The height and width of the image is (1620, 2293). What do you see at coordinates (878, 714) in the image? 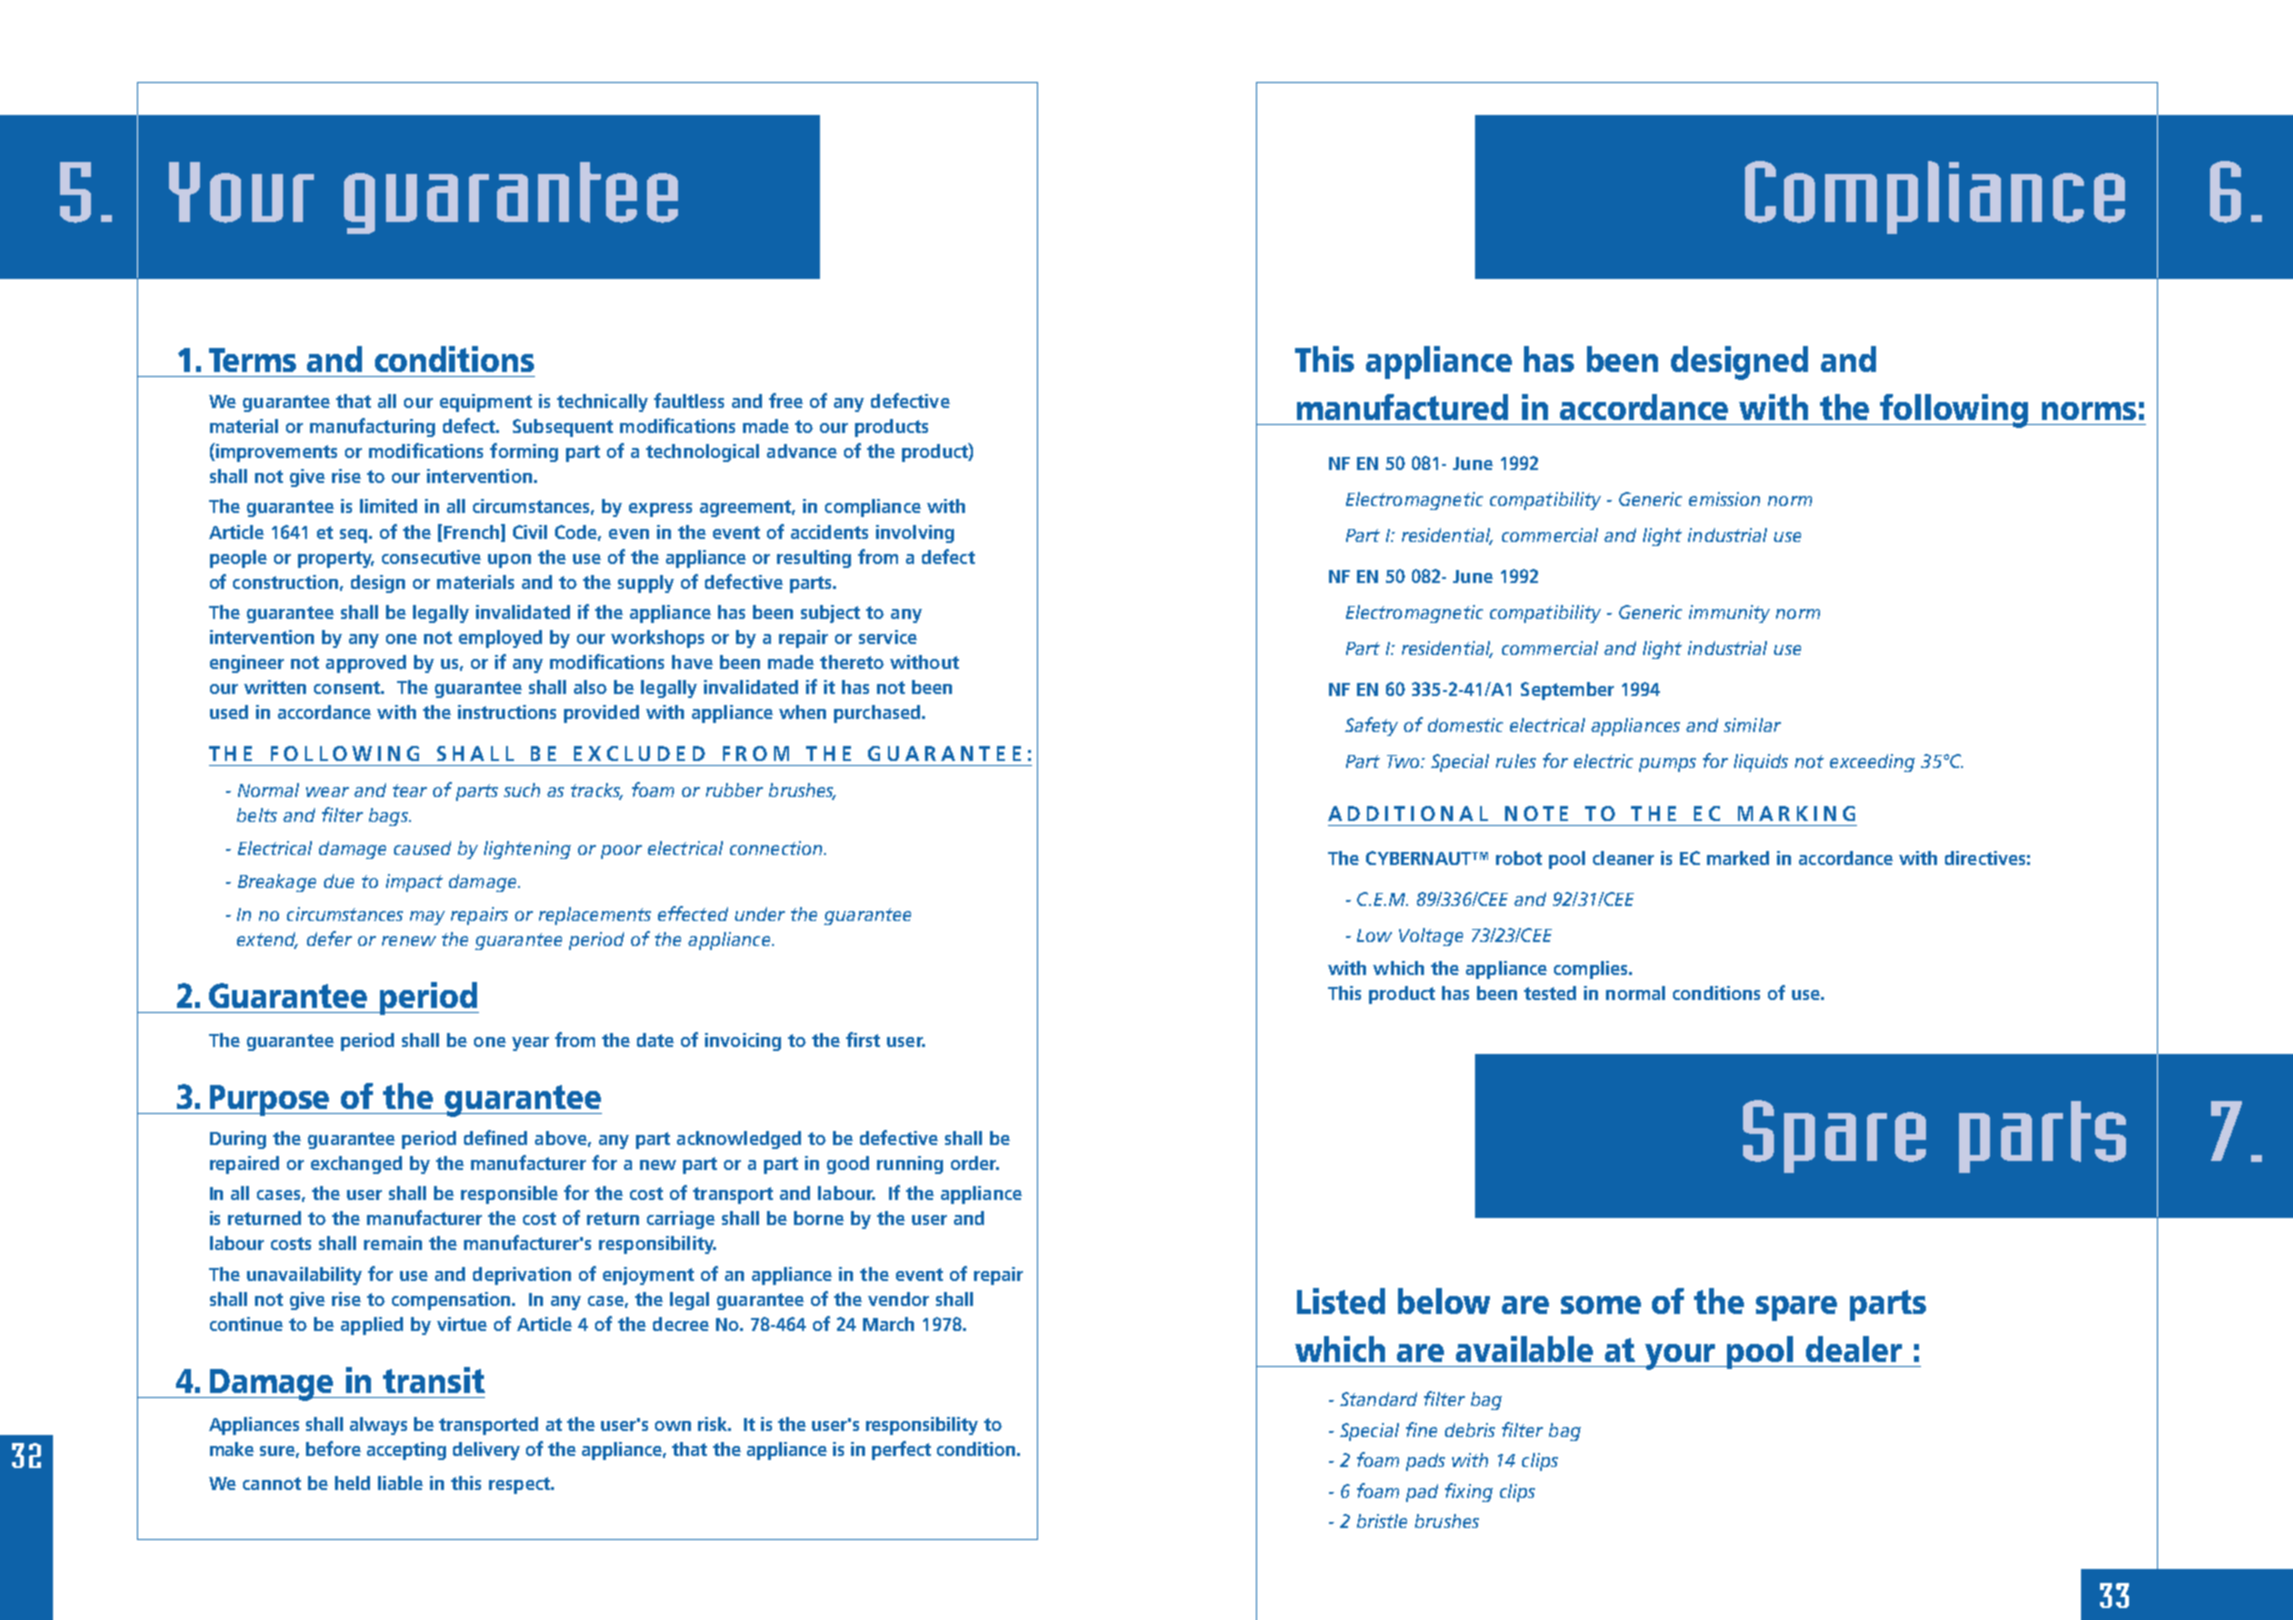
I see `purchased` at bounding box center [878, 714].
